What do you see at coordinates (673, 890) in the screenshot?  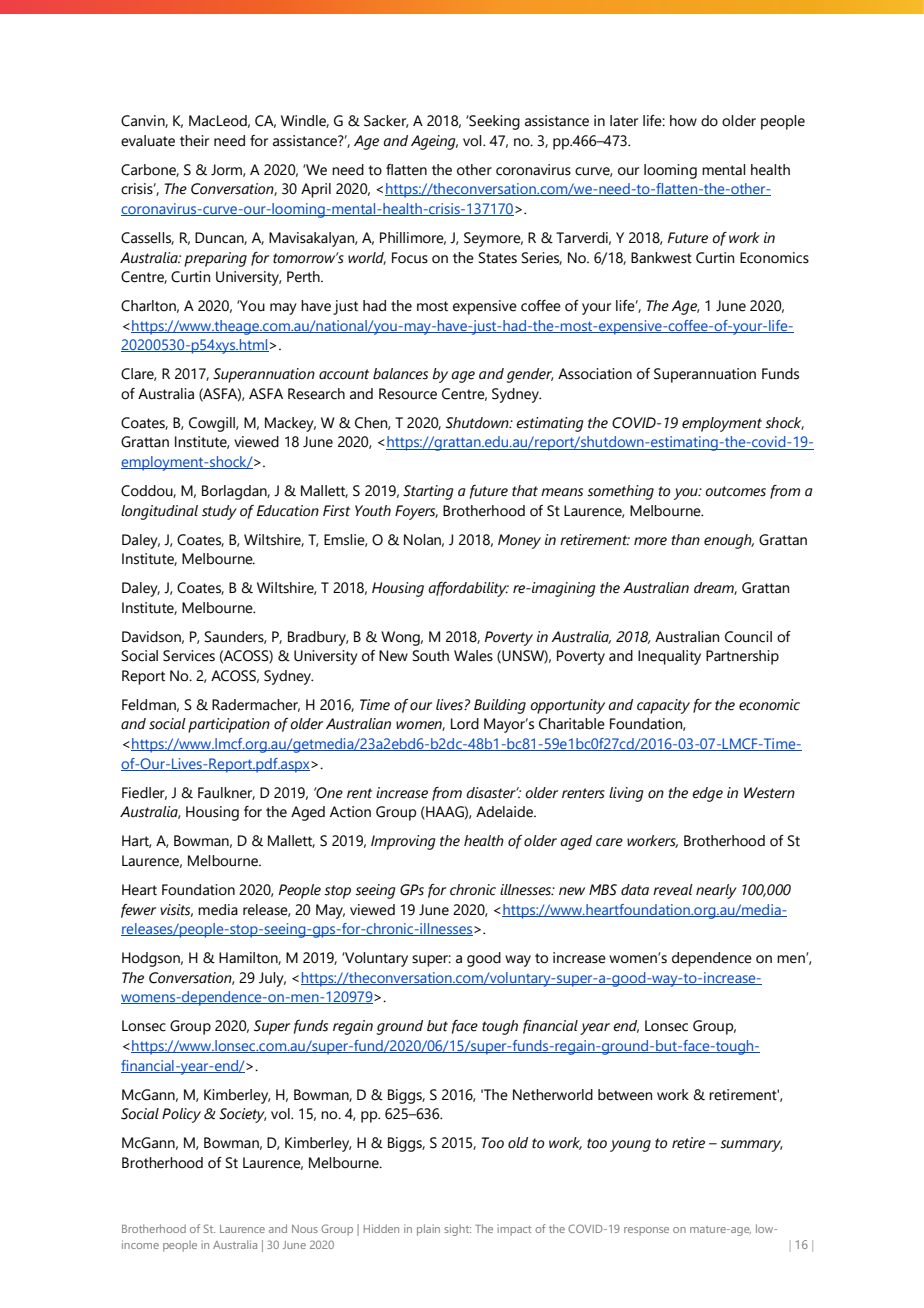 I see `reveal` at bounding box center [673, 890].
